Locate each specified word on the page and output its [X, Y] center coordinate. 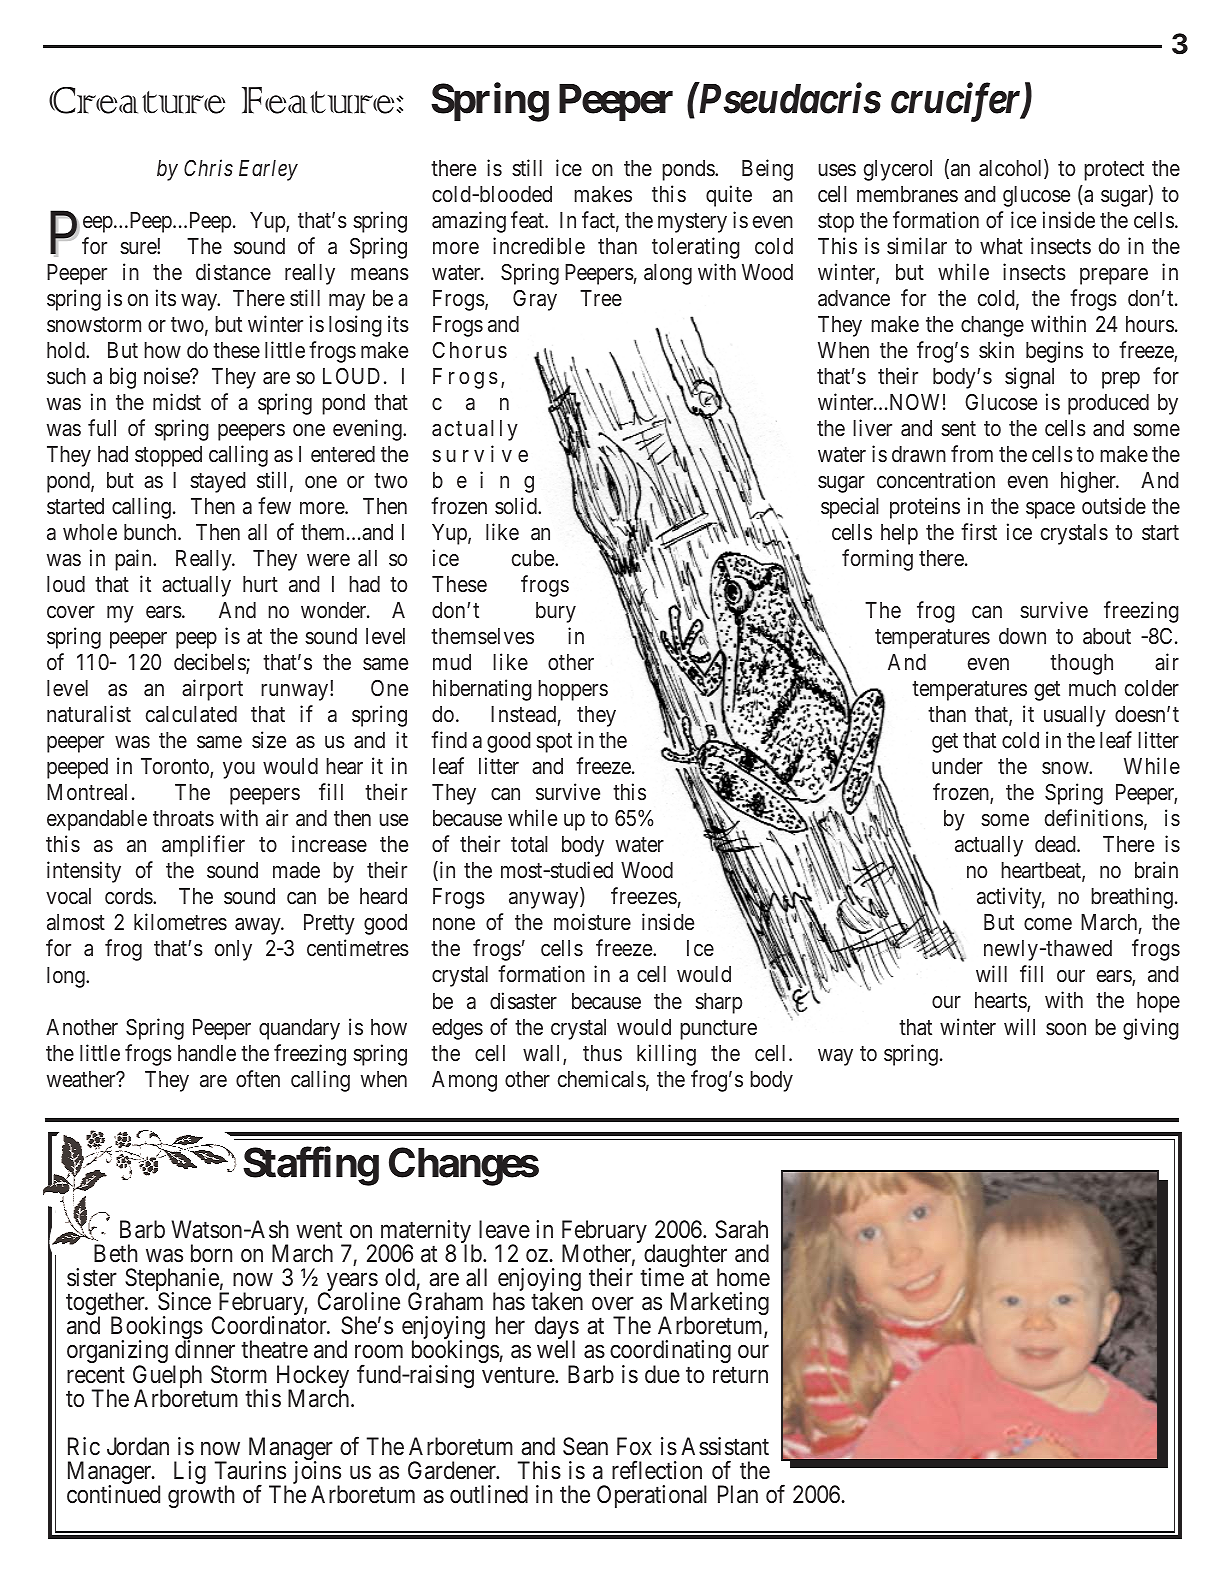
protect [1114, 171]
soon [1066, 1029]
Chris [208, 168]
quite [729, 196]
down [1022, 636]
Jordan [138, 1446]
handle [207, 1053]
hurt [260, 584]
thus [602, 1053]
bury [556, 612]
